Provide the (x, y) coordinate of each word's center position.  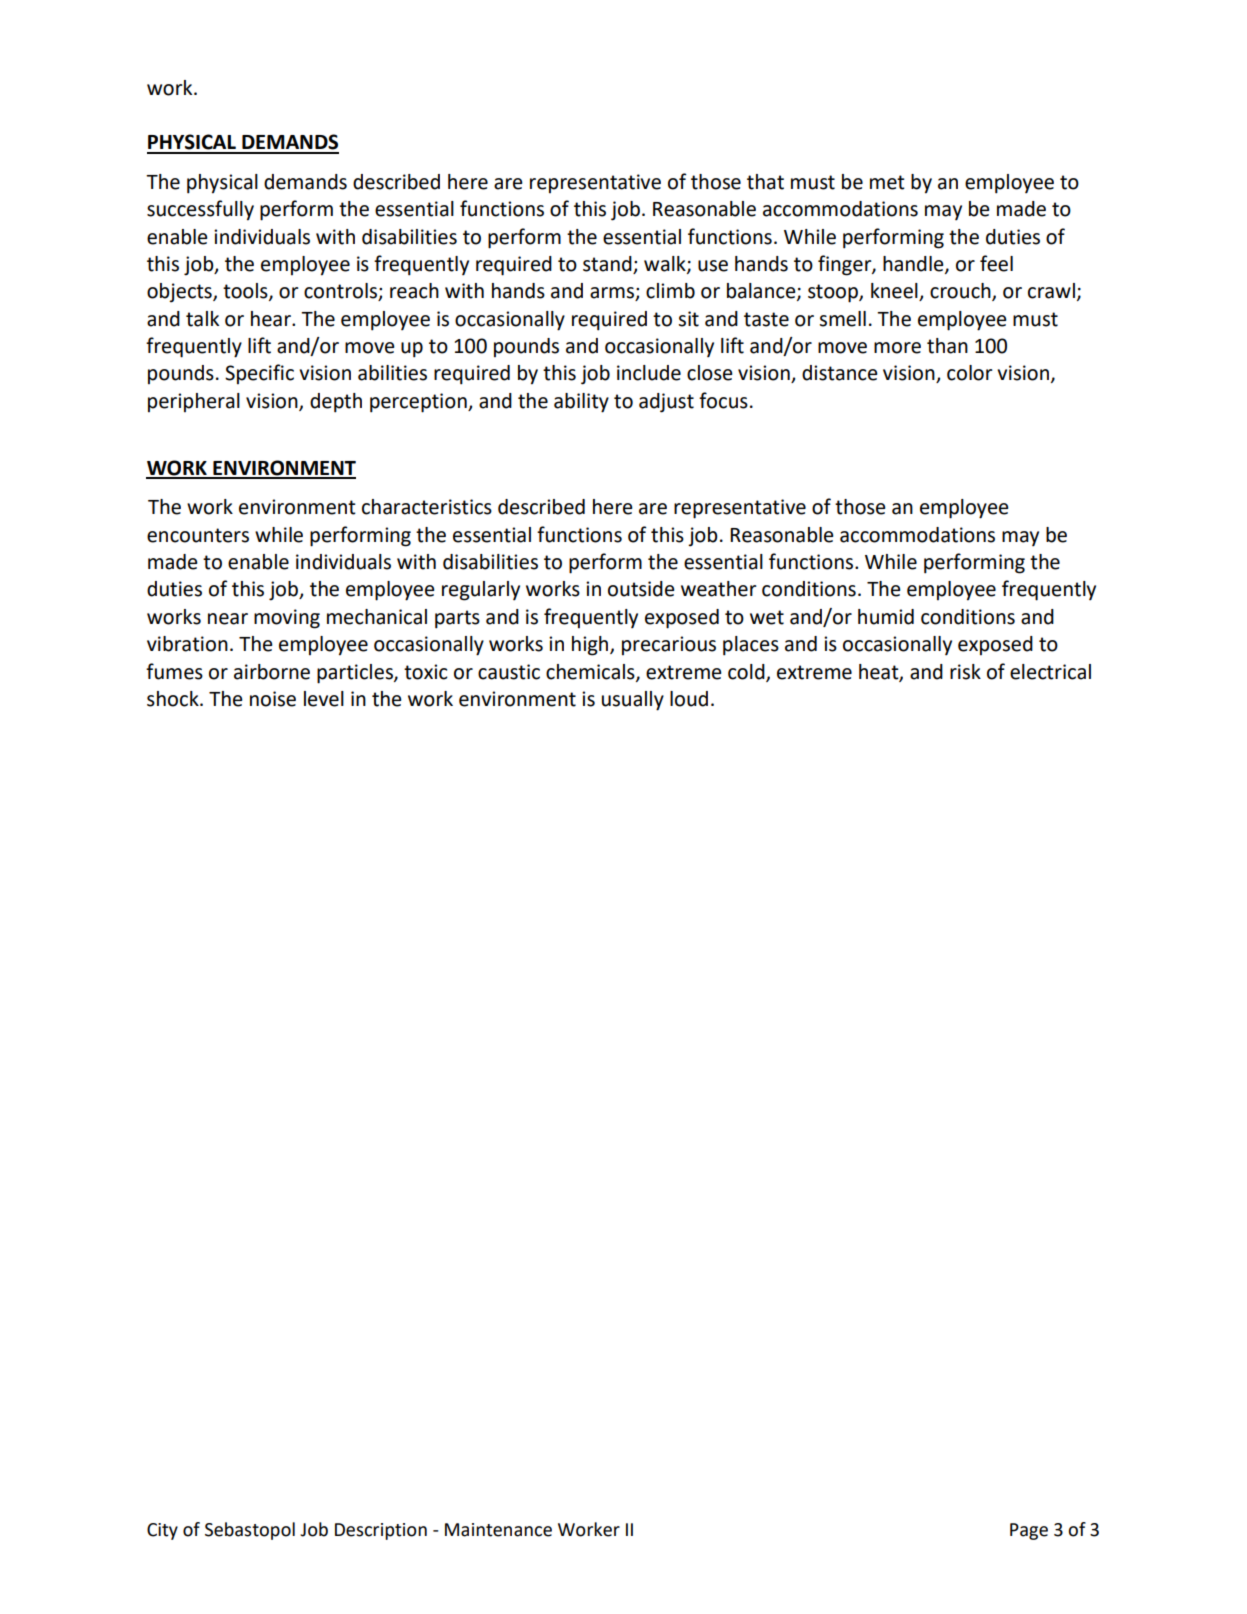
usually (633, 701)
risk (965, 672)
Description (381, 1531)
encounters (198, 535)
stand (608, 265)
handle (914, 265)
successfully (200, 210)
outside (641, 589)
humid (886, 617)
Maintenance (498, 1530)
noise (273, 699)
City (162, 1531)
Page (1029, 1531)
